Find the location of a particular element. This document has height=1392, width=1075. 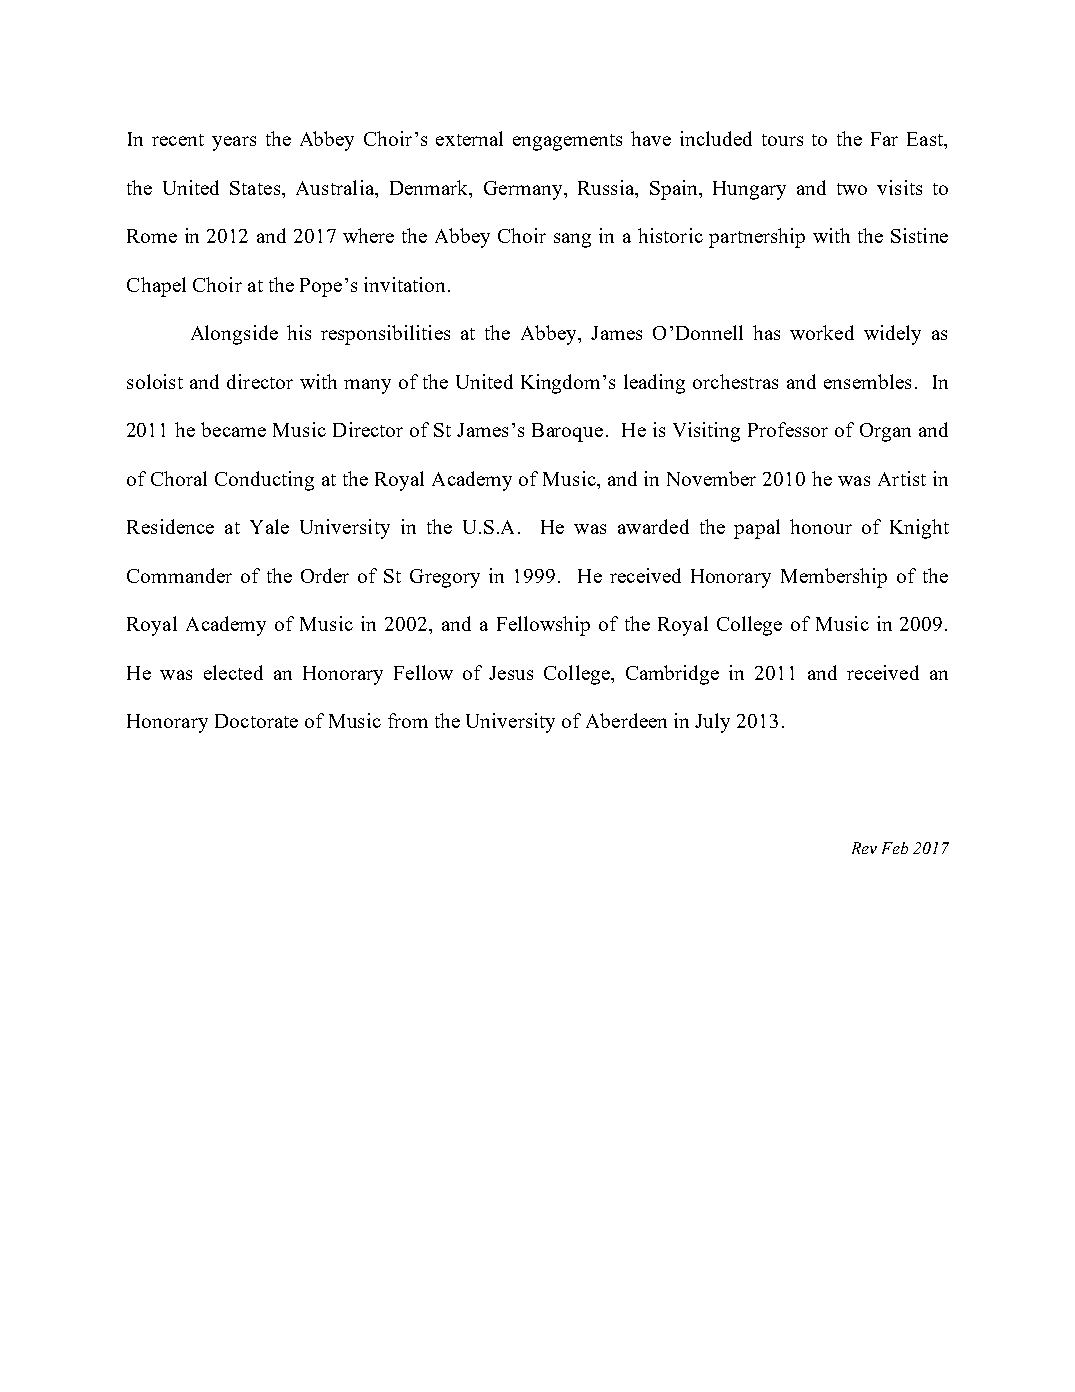

years is located at coordinates (234, 143).
